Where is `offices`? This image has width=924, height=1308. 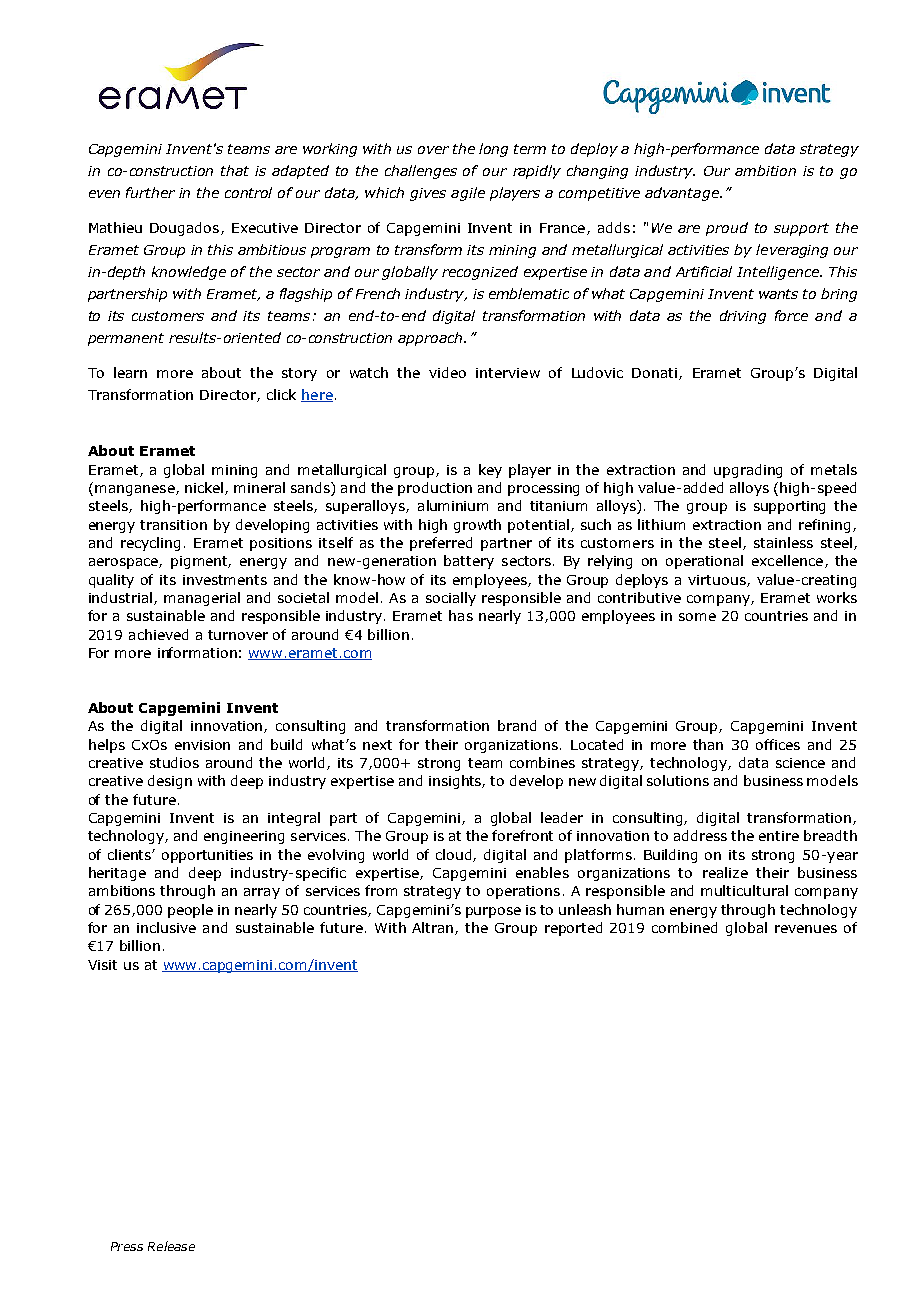
offices is located at coordinates (778, 744).
